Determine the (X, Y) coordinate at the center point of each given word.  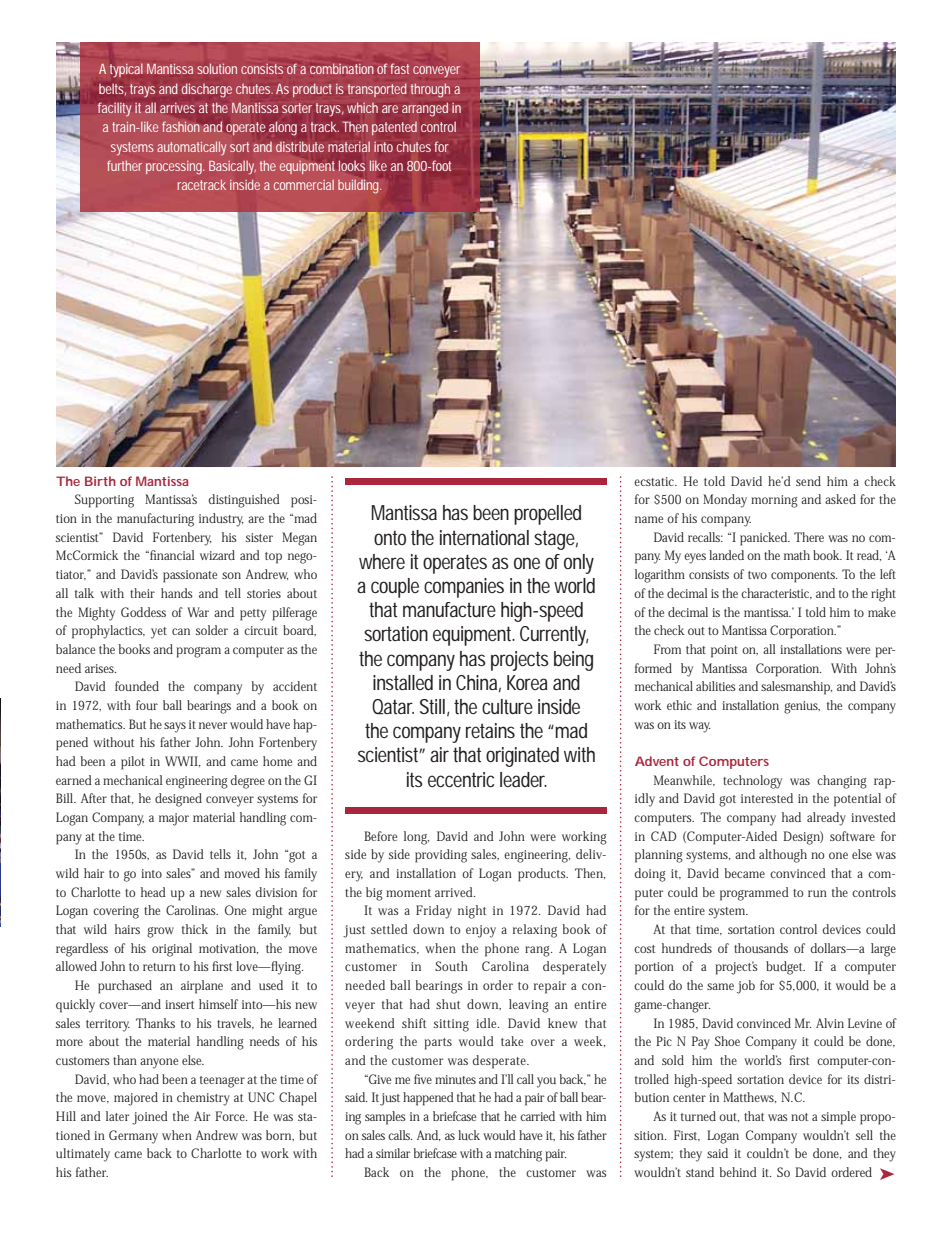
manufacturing (155, 520)
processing (175, 167)
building (359, 187)
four (147, 705)
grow (160, 932)
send (808, 481)
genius (802, 707)
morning (774, 501)
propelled (547, 515)
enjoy (481, 931)
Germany (133, 1137)
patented (394, 128)
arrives (177, 108)
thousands (761, 948)
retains (490, 731)
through (430, 90)
